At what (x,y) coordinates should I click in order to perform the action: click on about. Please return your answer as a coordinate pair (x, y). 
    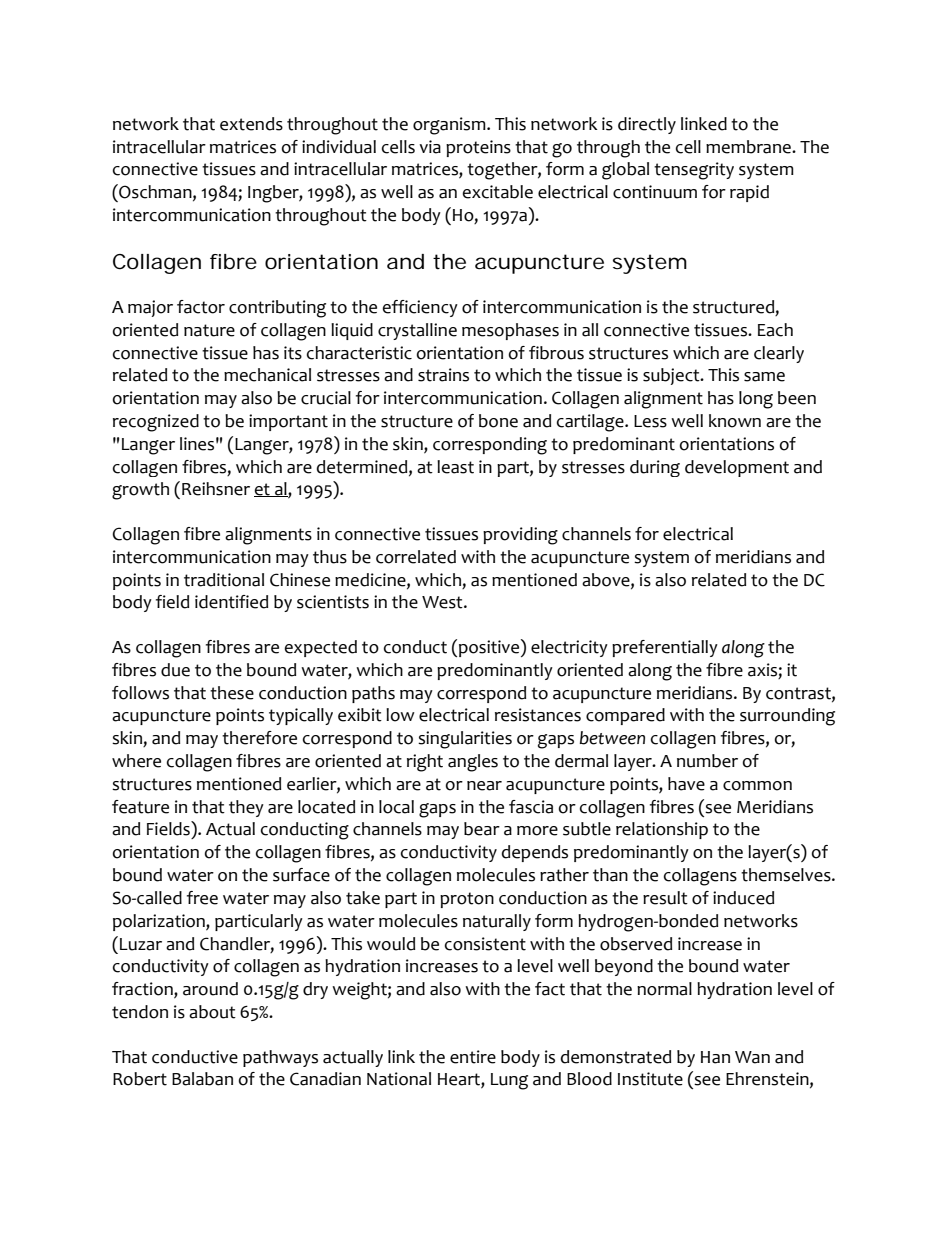
    Looking at the image, I should click on (212, 1012).
